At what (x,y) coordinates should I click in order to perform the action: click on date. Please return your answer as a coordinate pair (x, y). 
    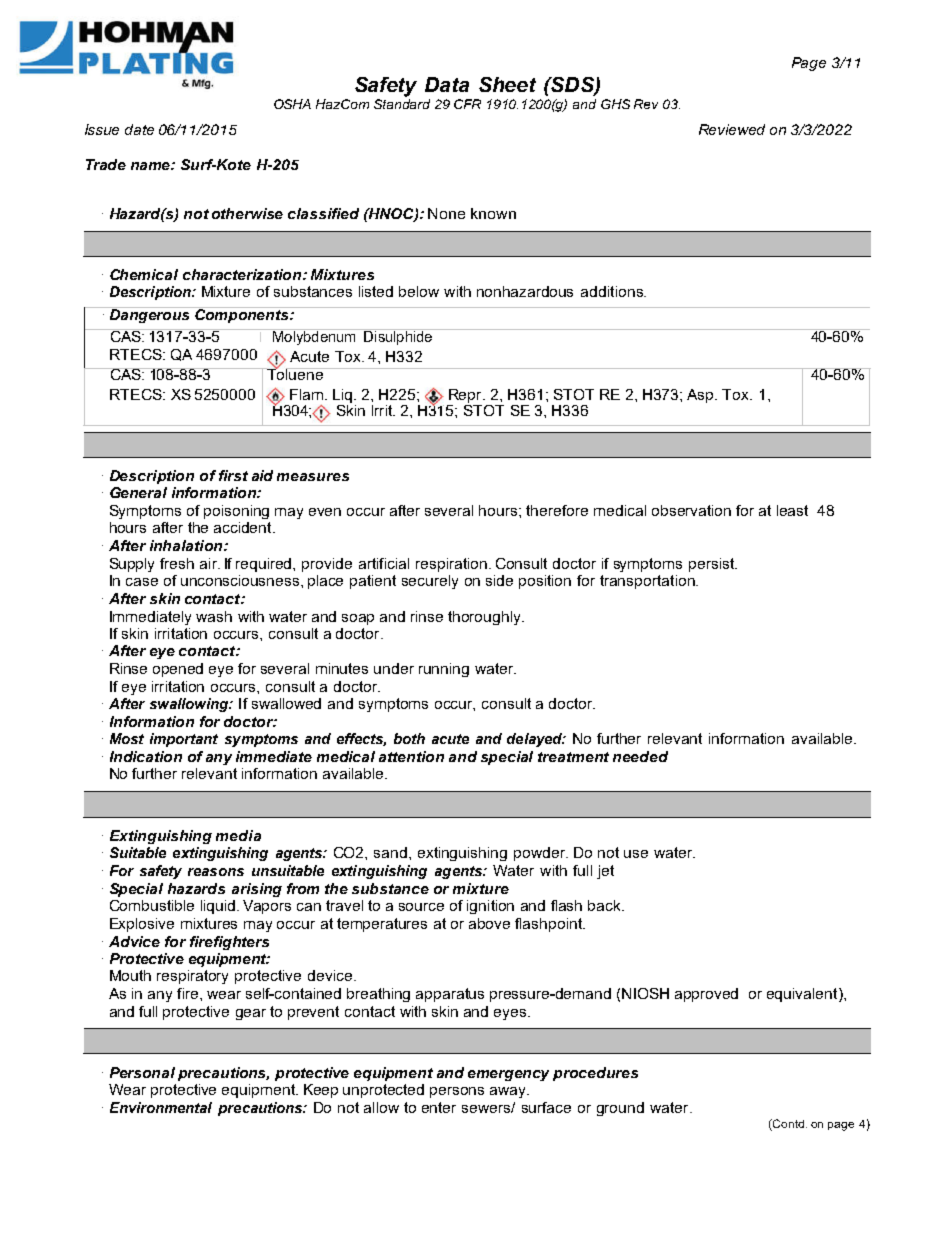
    Looking at the image, I should click on (139, 129).
